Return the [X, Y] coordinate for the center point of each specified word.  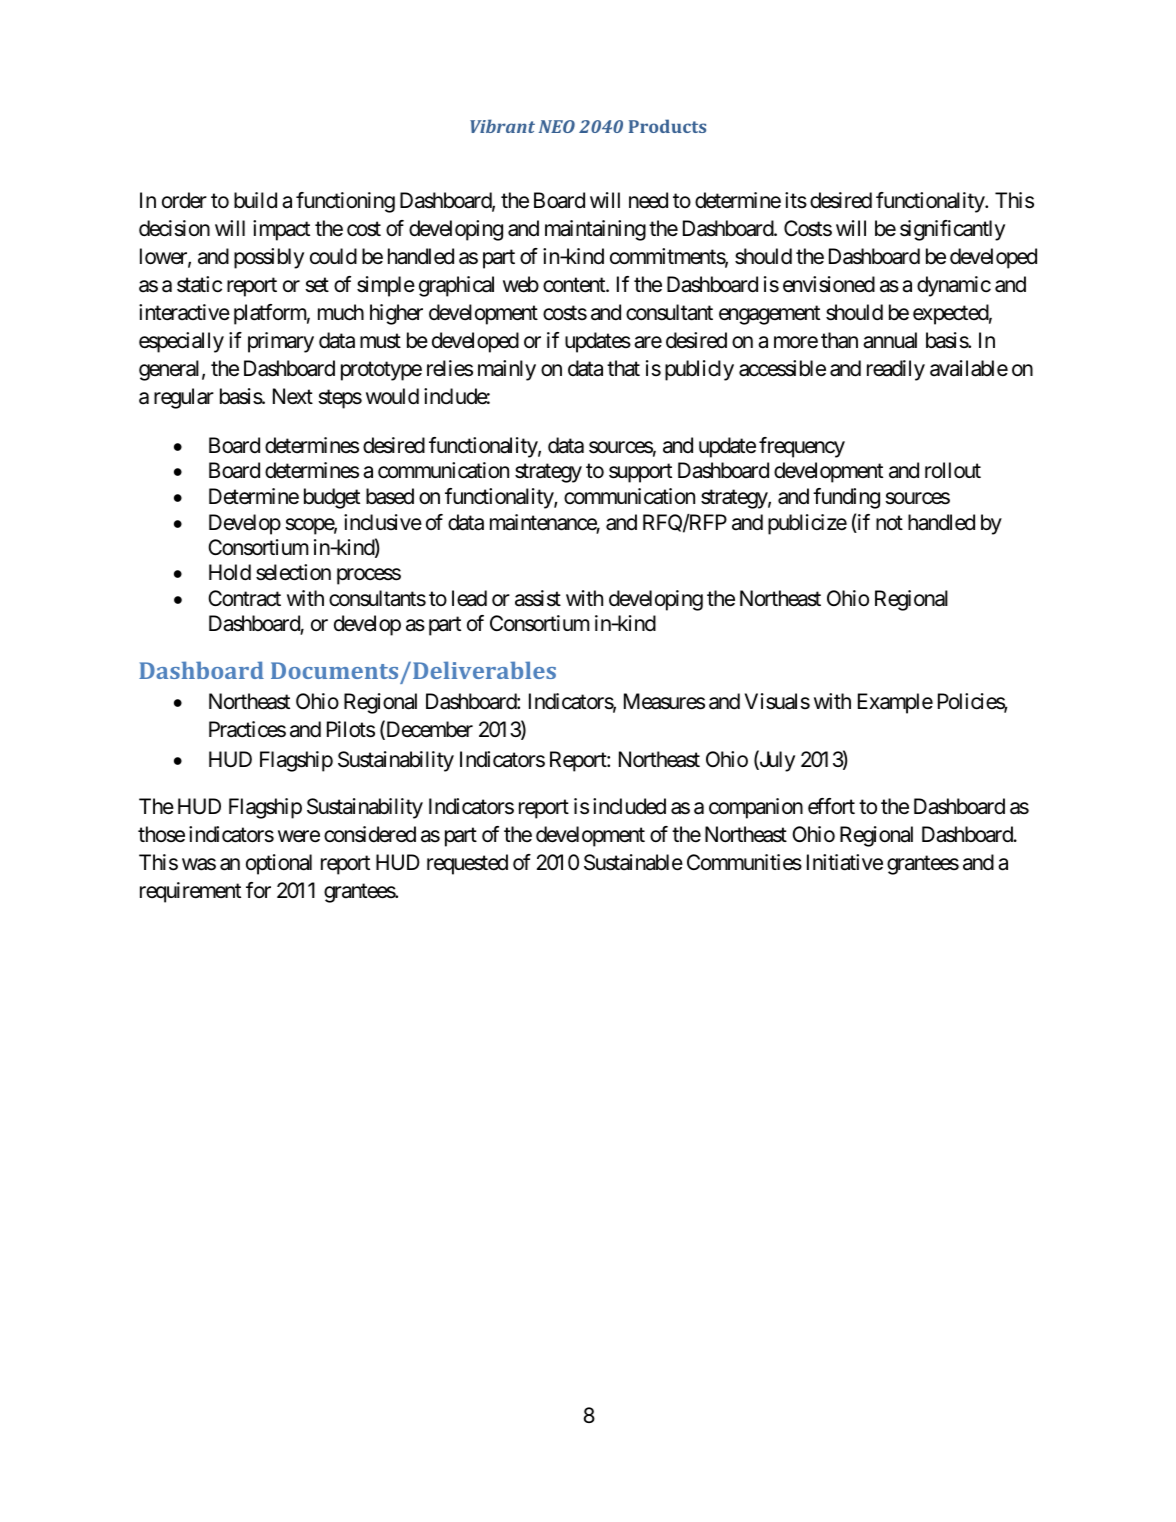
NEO [557, 126]
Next [293, 396]
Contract [244, 598]
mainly [507, 370]
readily [896, 370]
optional [279, 864]
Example [895, 703]
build [255, 200]
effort [831, 806]
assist [538, 598]
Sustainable [633, 862]
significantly [952, 230]
